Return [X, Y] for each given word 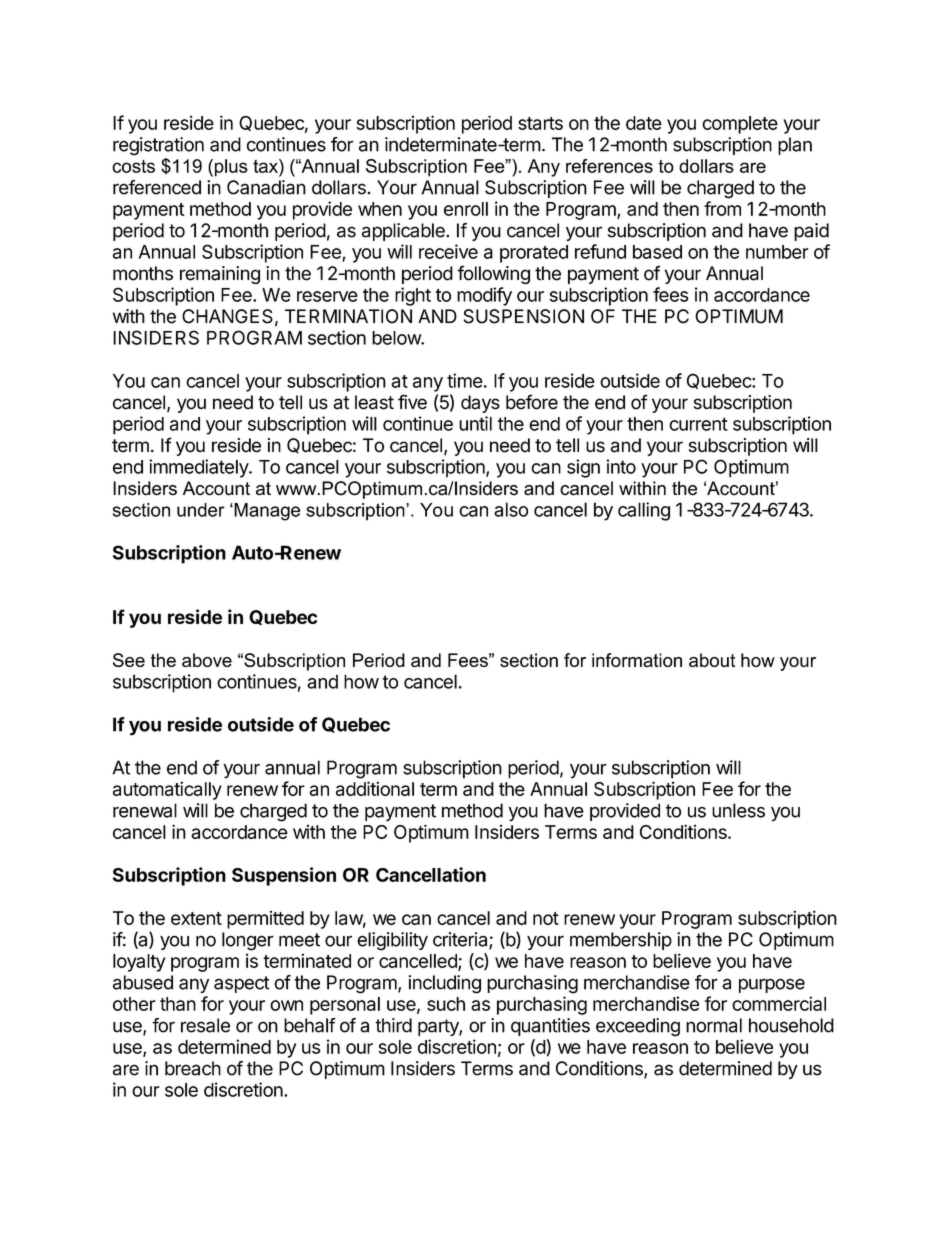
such [446, 1004]
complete [740, 125]
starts [540, 123]
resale [205, 1025]
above [207, 660]
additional [375, 788]
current [698, 424]
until [475, 423]
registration [158, 146]
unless [738, 810]
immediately [199, 468]
